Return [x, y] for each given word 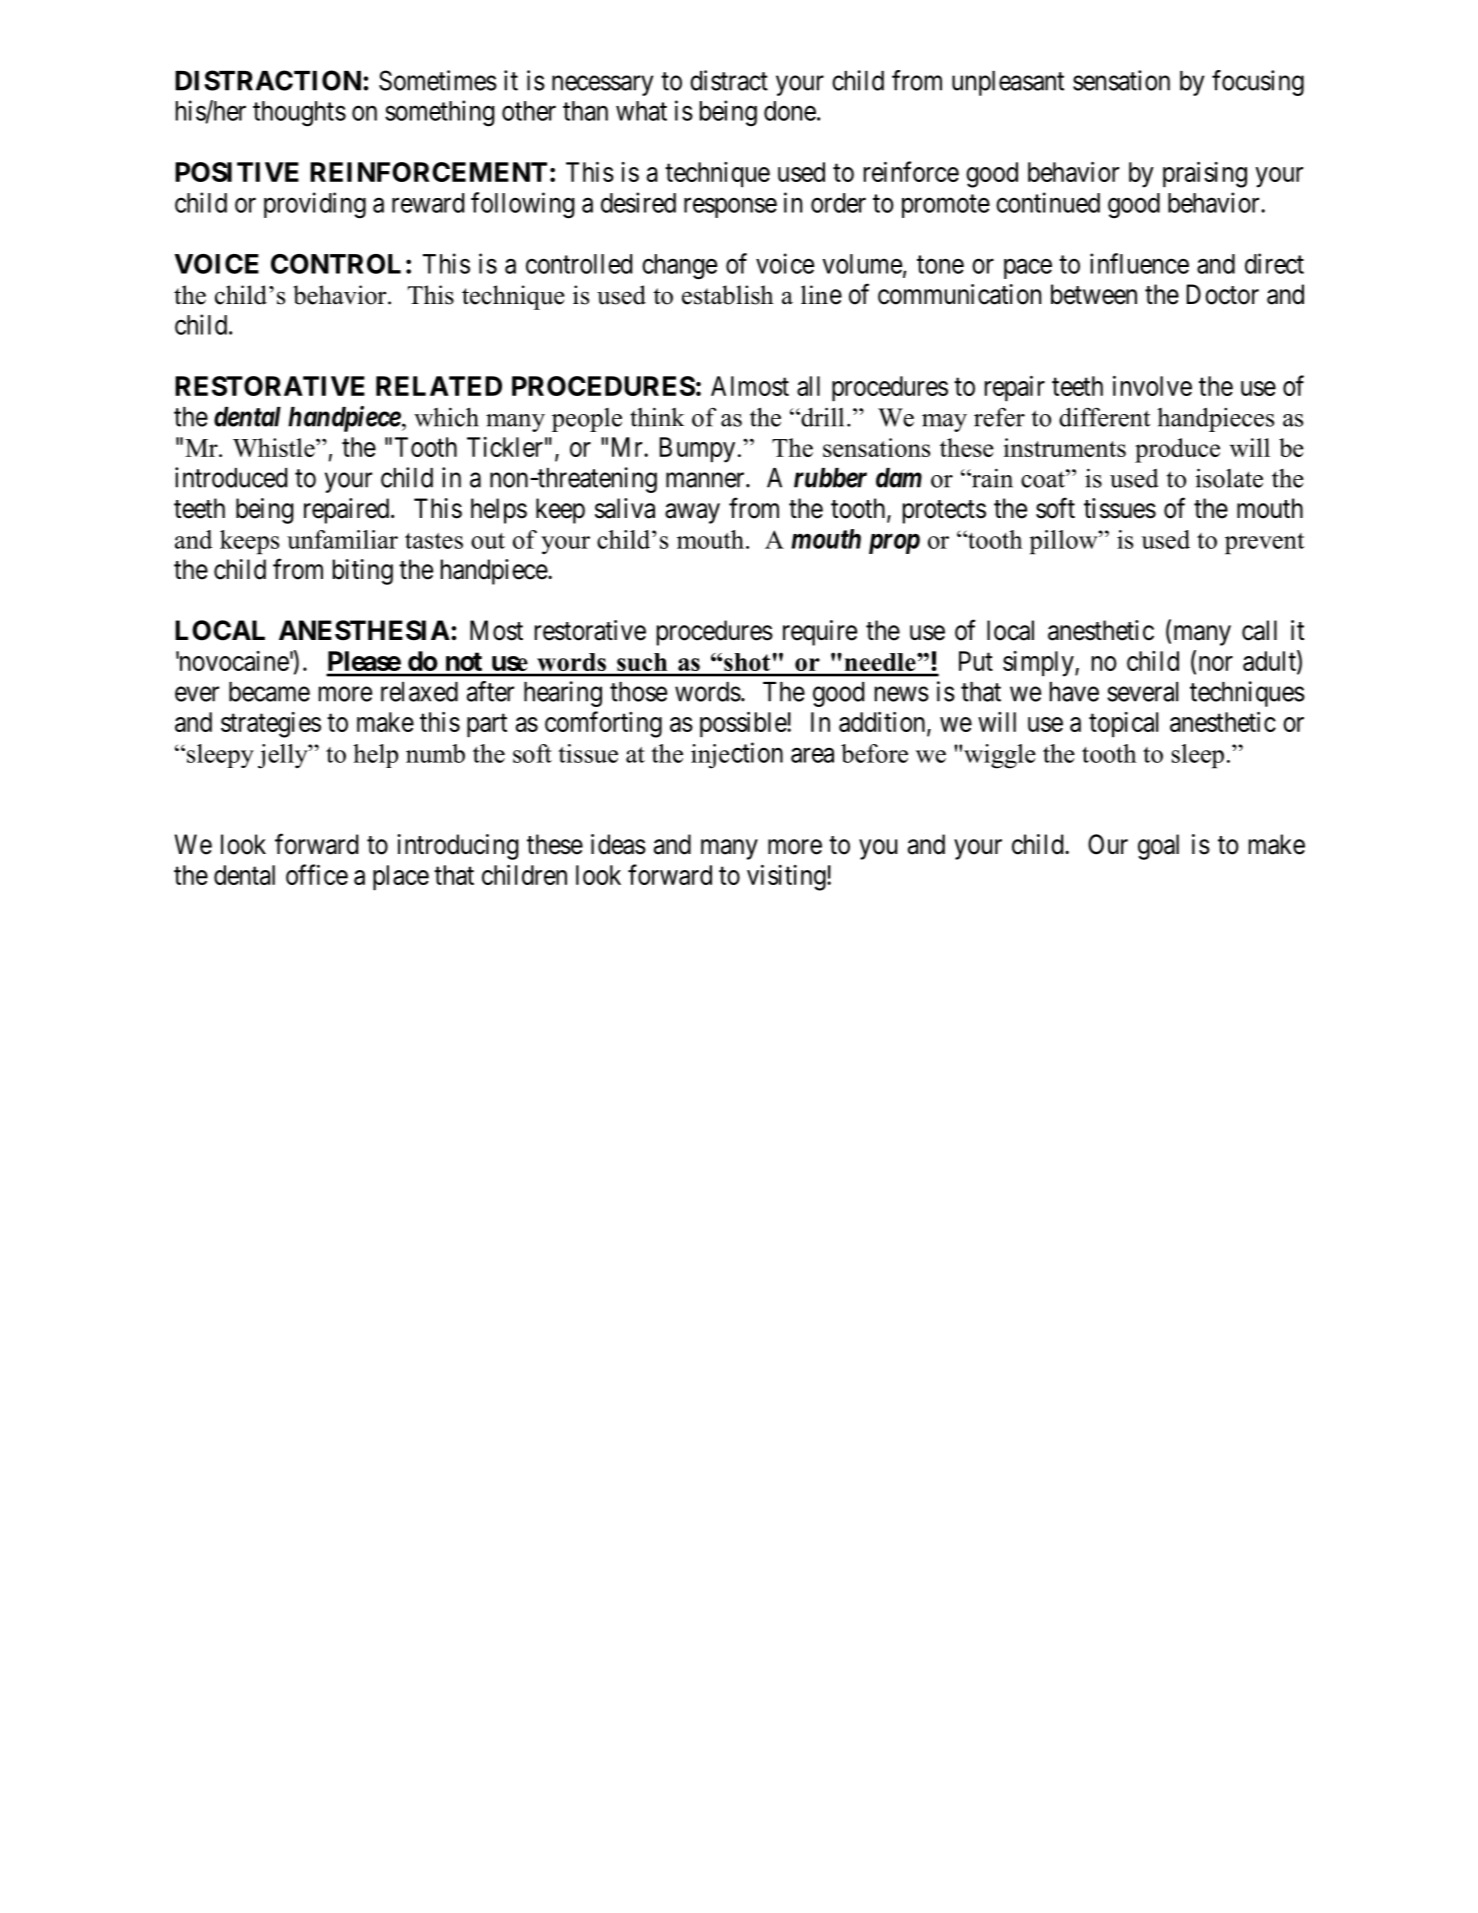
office [317, 874]
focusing [1258, 83]
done [790, 111]
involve [1152, 386]
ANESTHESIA [364, 630]
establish [728, 295]
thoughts [299, 114]
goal [1158, 847]
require [820, 633]
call [1259, 630]
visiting [787, 878]
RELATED [439, 386]
